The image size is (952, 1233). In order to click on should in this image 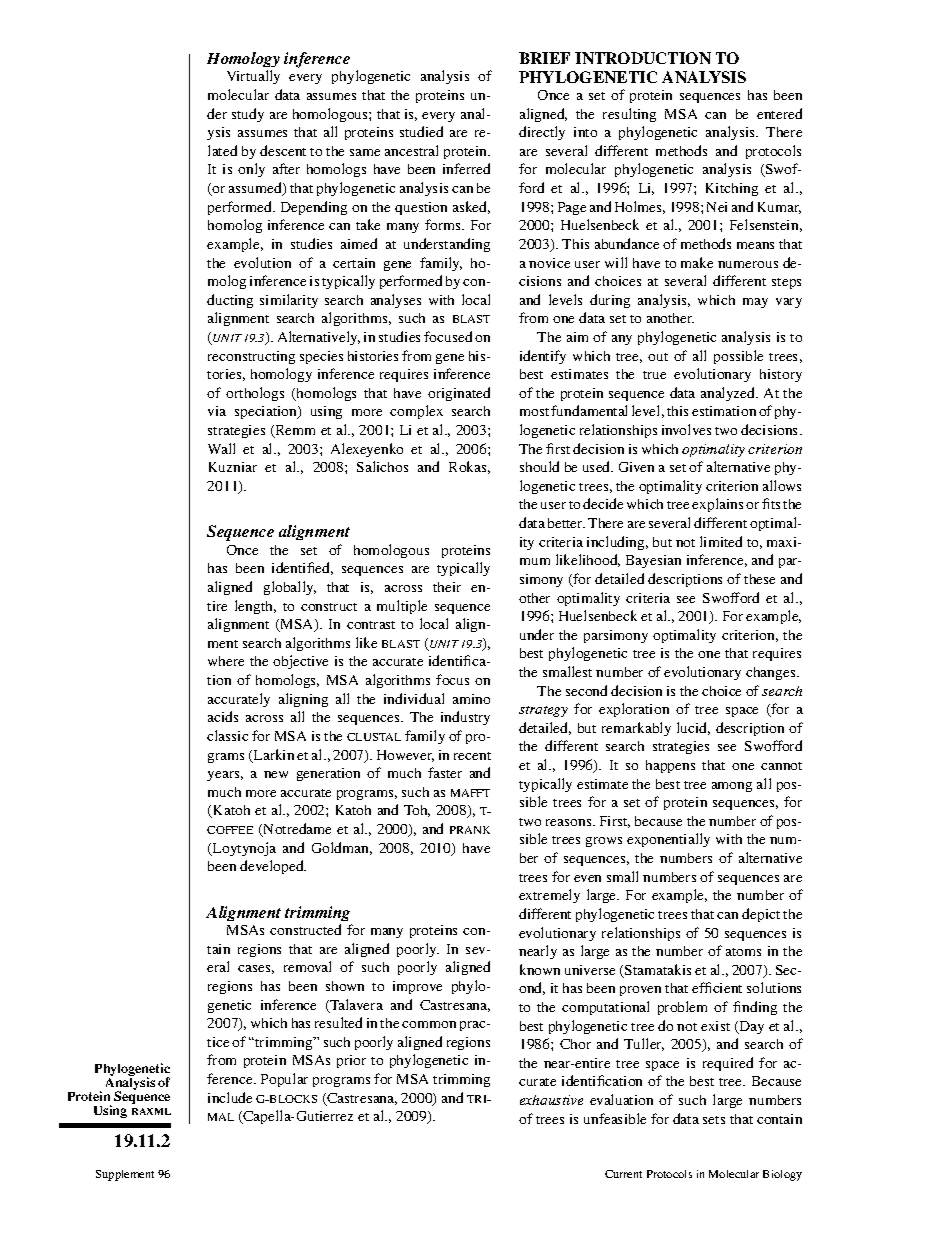, I will do `click(539, 466)`.
